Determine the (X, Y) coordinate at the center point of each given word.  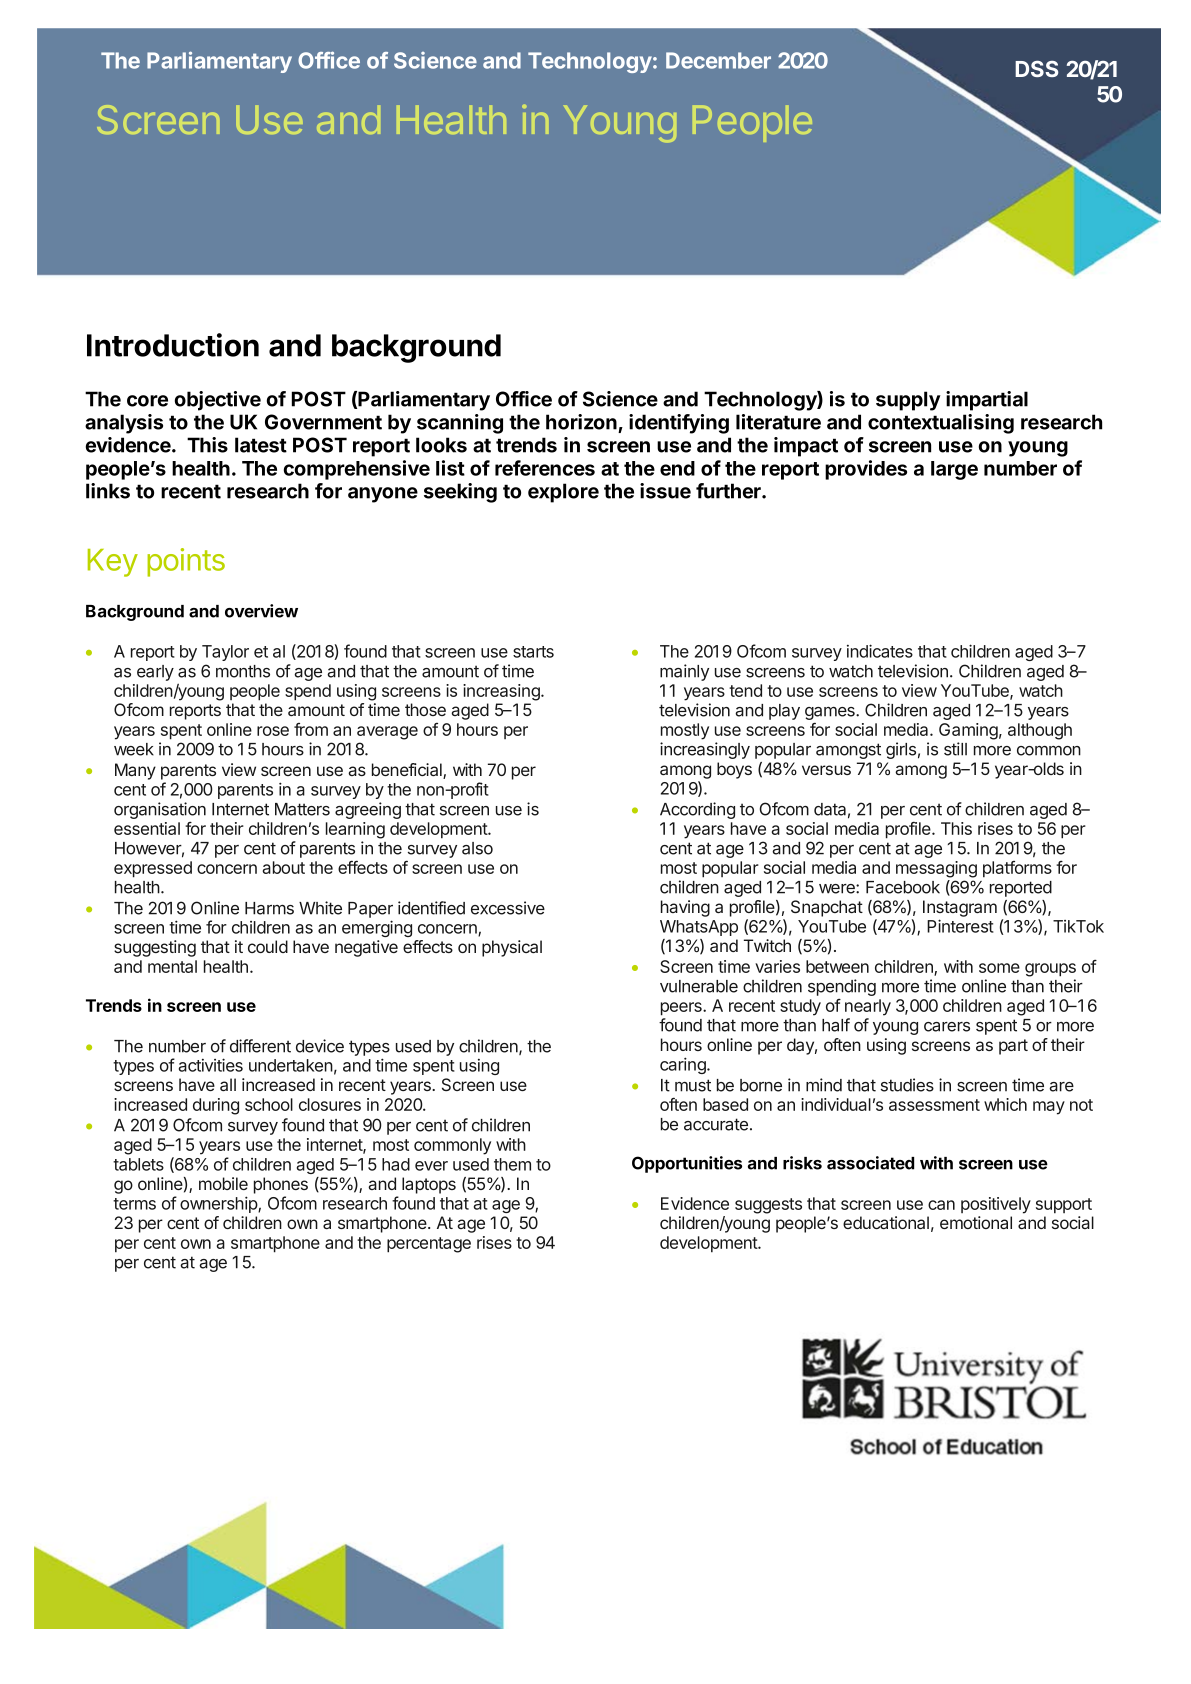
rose (273, 731)
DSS (1036, 69)
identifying (679, 424)
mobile (223, 1183)
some (999, 968)
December (718, 60)
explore (563, 493)
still (955, 749)
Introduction (173, 345)
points (186, 562)
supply (908, 401)
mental (172, 966)
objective (218, 401)
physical (512, 948)
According (697, 810)
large (954, 470)
